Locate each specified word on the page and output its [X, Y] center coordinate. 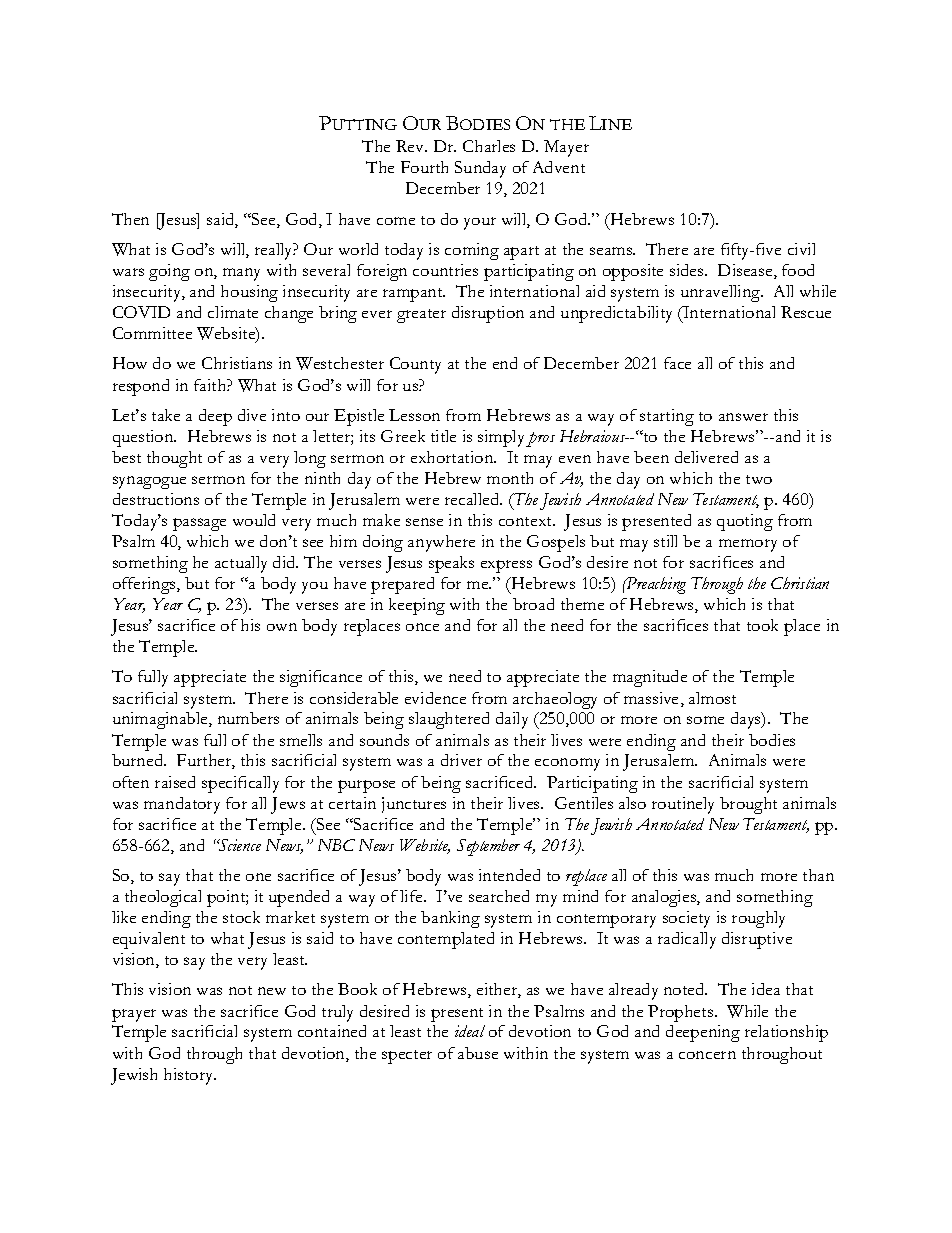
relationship [786, 1033]
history [190, 1076]
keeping [417, 606]
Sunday [480, 169]
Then [130, 219]
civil [801, 249]
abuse [478, 1053]
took [762, 625]
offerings [145, 585]
